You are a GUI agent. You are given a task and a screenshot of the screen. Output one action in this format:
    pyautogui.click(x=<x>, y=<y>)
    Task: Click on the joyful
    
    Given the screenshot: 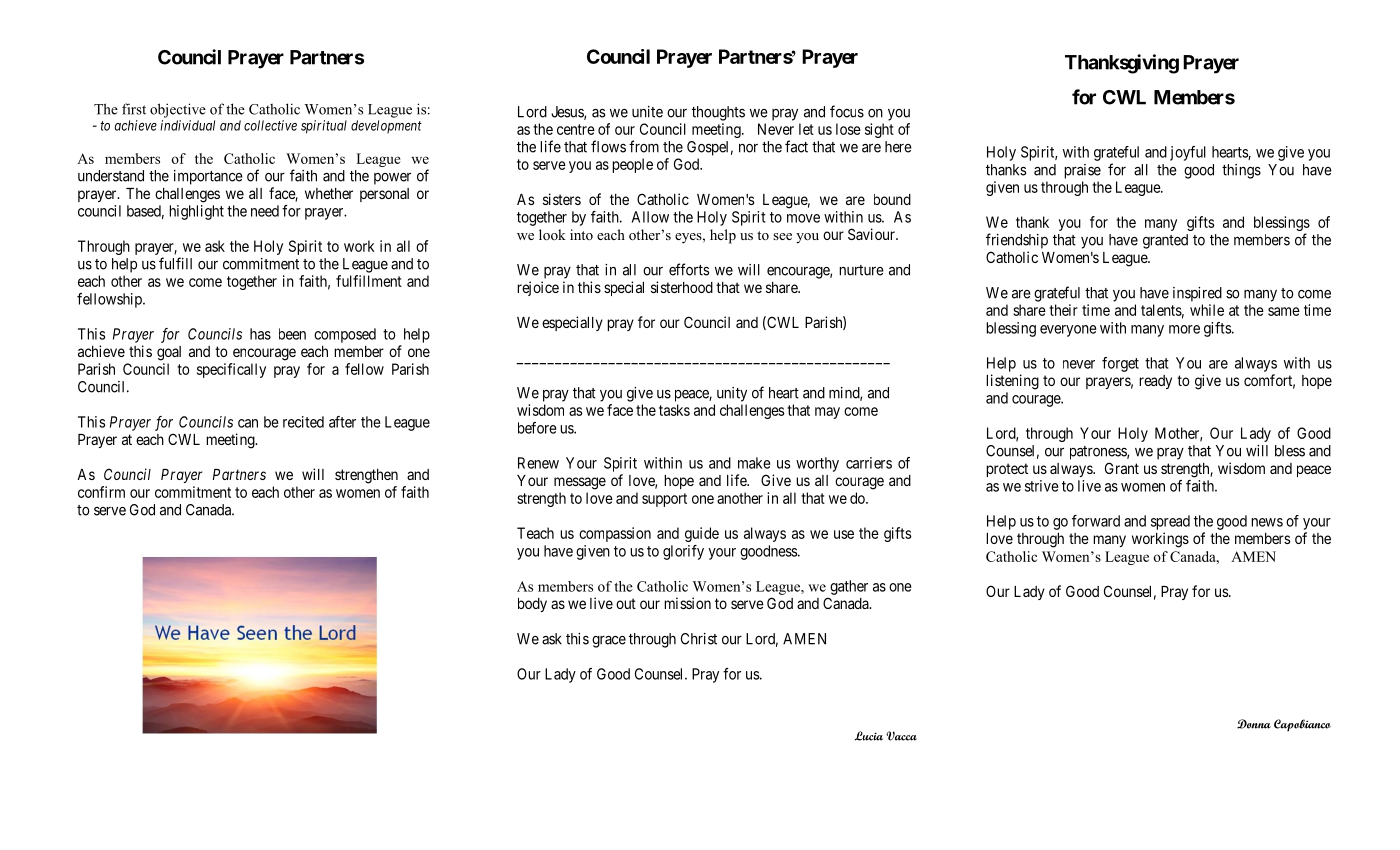 What is the action you would take?
    pyautogui.click(x=1188, y=153)
